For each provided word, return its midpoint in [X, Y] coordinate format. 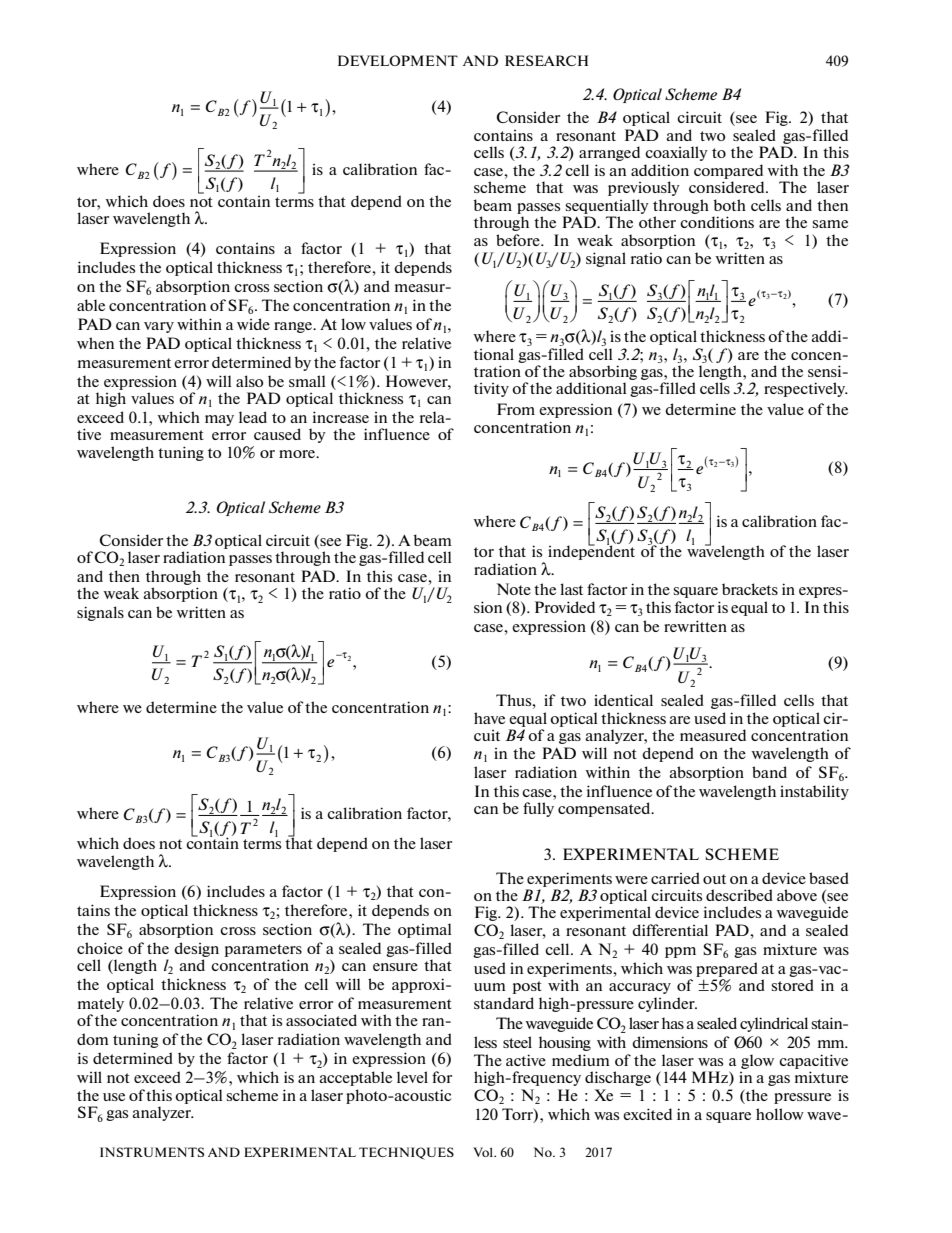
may [219, 420]
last [571, 589]
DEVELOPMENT [398, 60]
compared [728, 171]
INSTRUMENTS [152, 1152]
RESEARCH [546, 60]
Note [513, 589]
